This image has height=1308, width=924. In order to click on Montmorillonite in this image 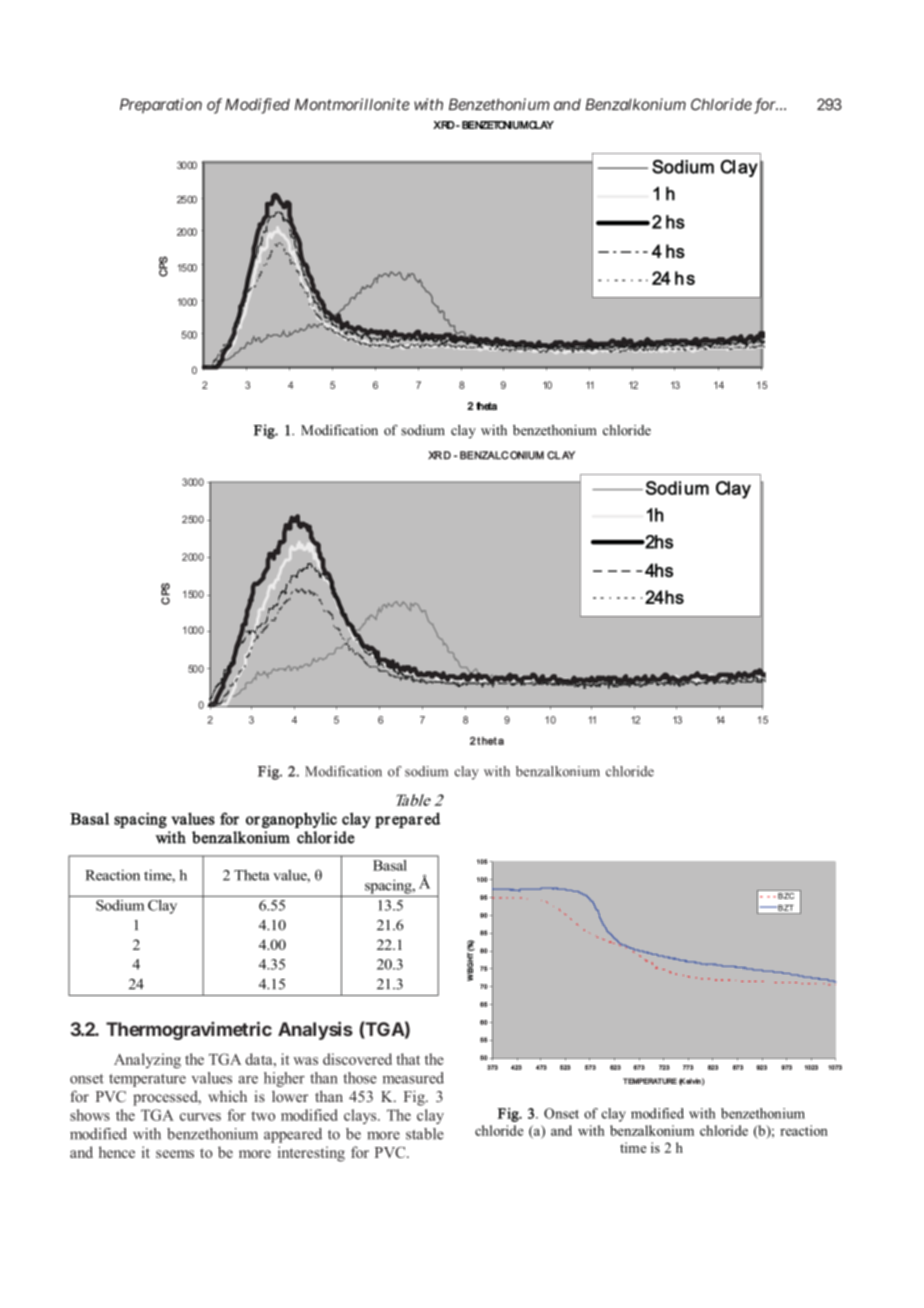, I will do `click(352, 104)`.
